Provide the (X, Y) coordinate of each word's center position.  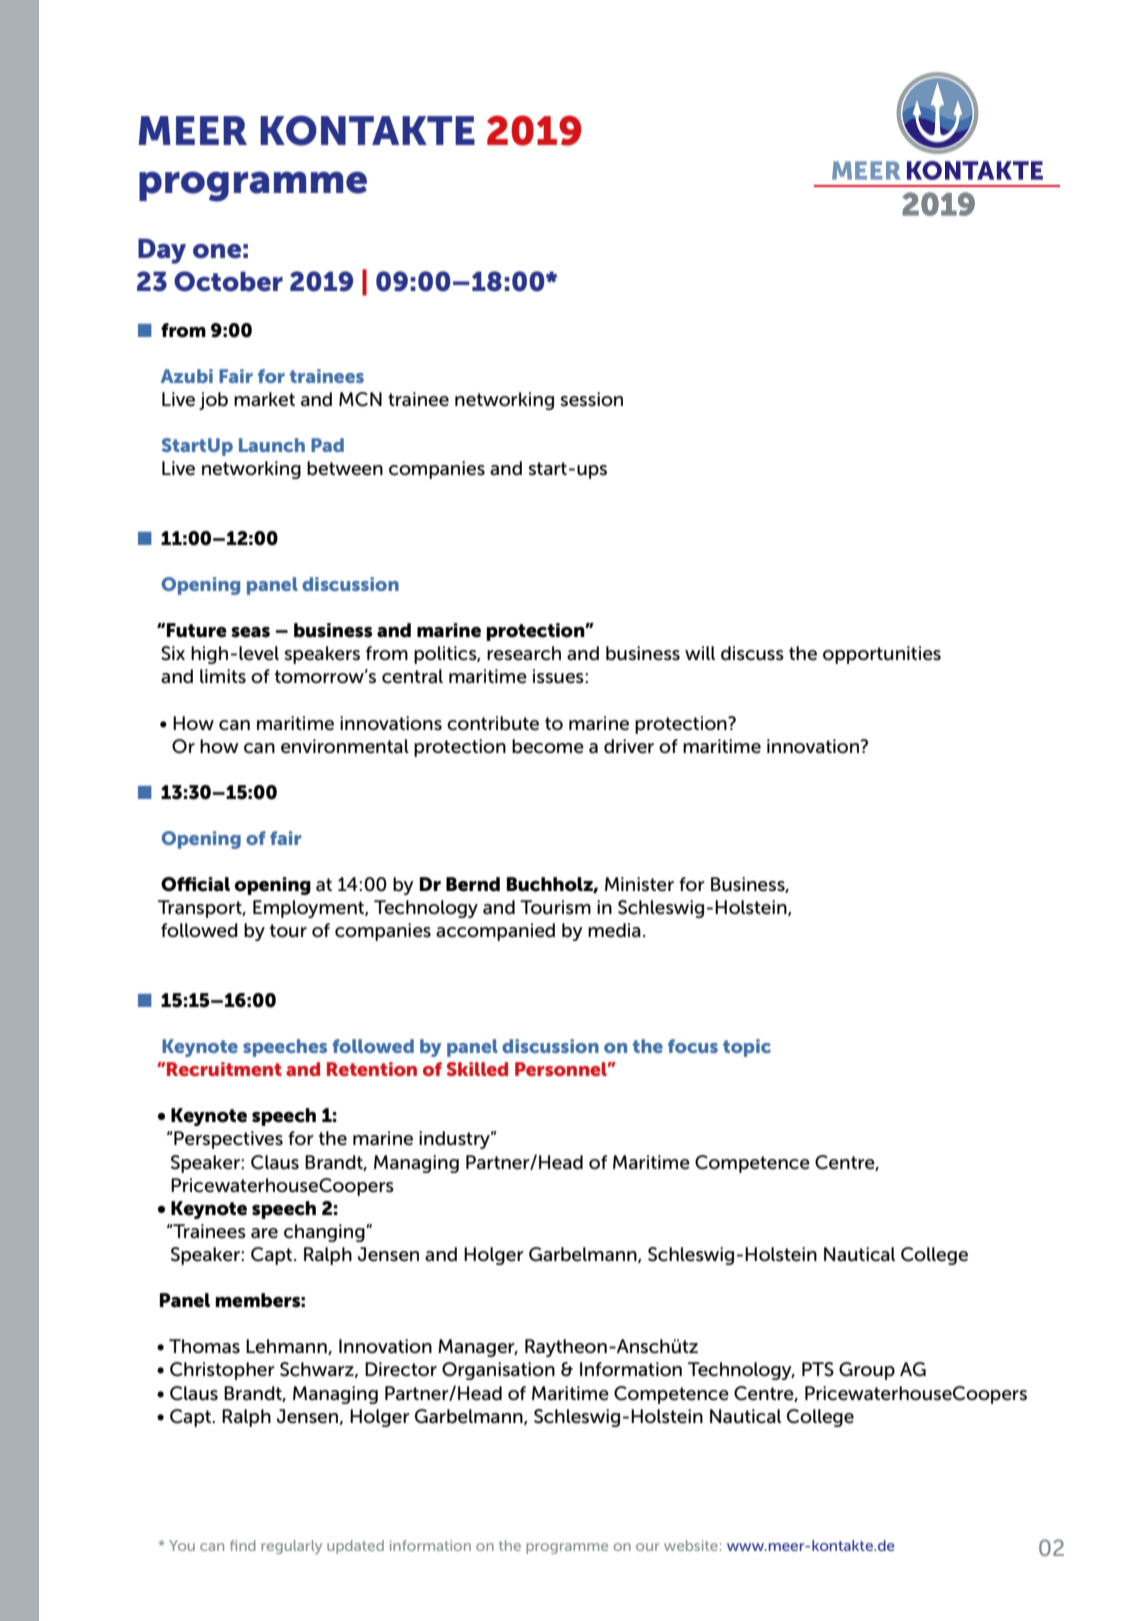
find (243, 1545)
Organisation (498, 1371)
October (228, 281)
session (591, 399)
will (700, 653)
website (691, 1545)
